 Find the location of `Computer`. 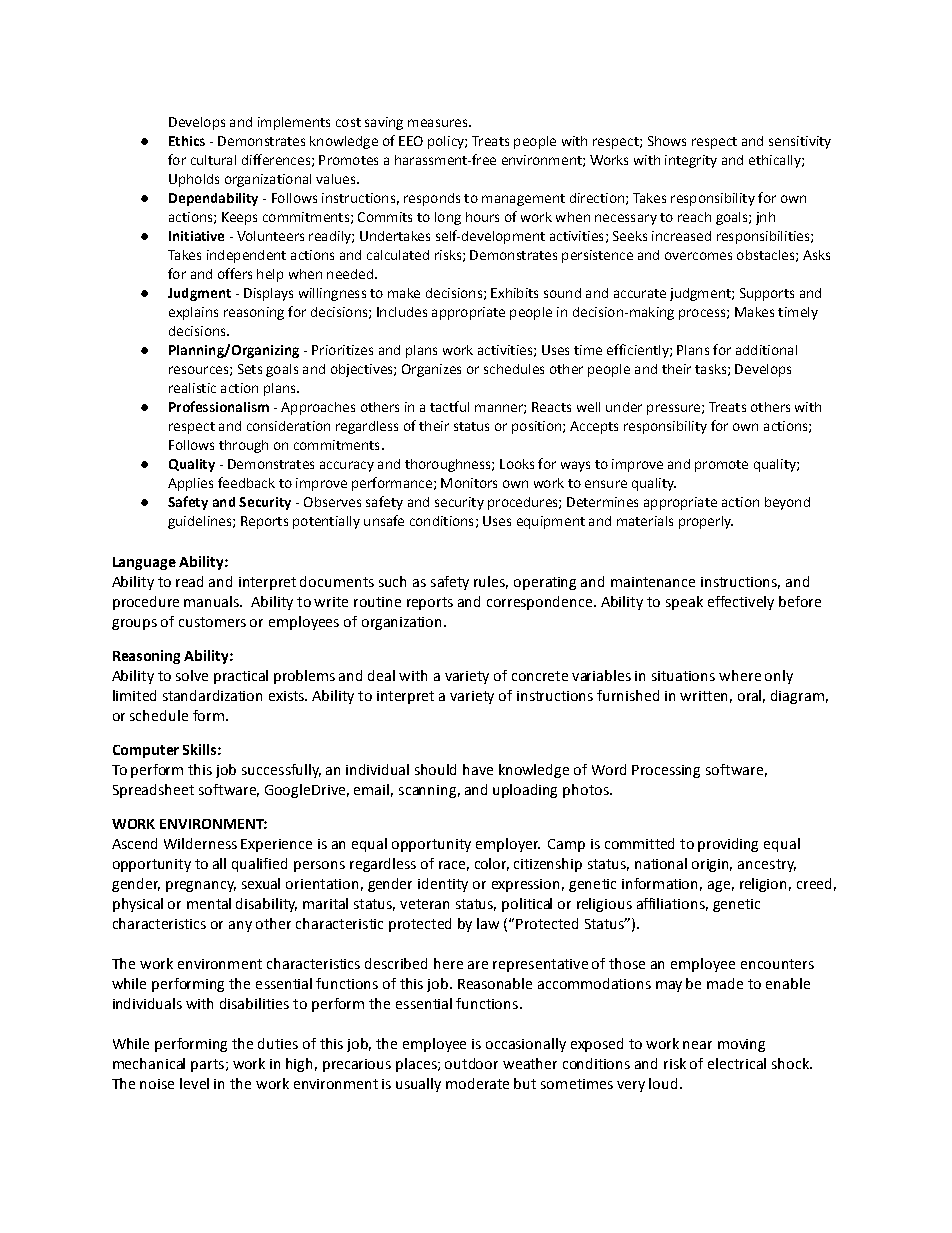

Computer is located at coordinates (146, 751).
